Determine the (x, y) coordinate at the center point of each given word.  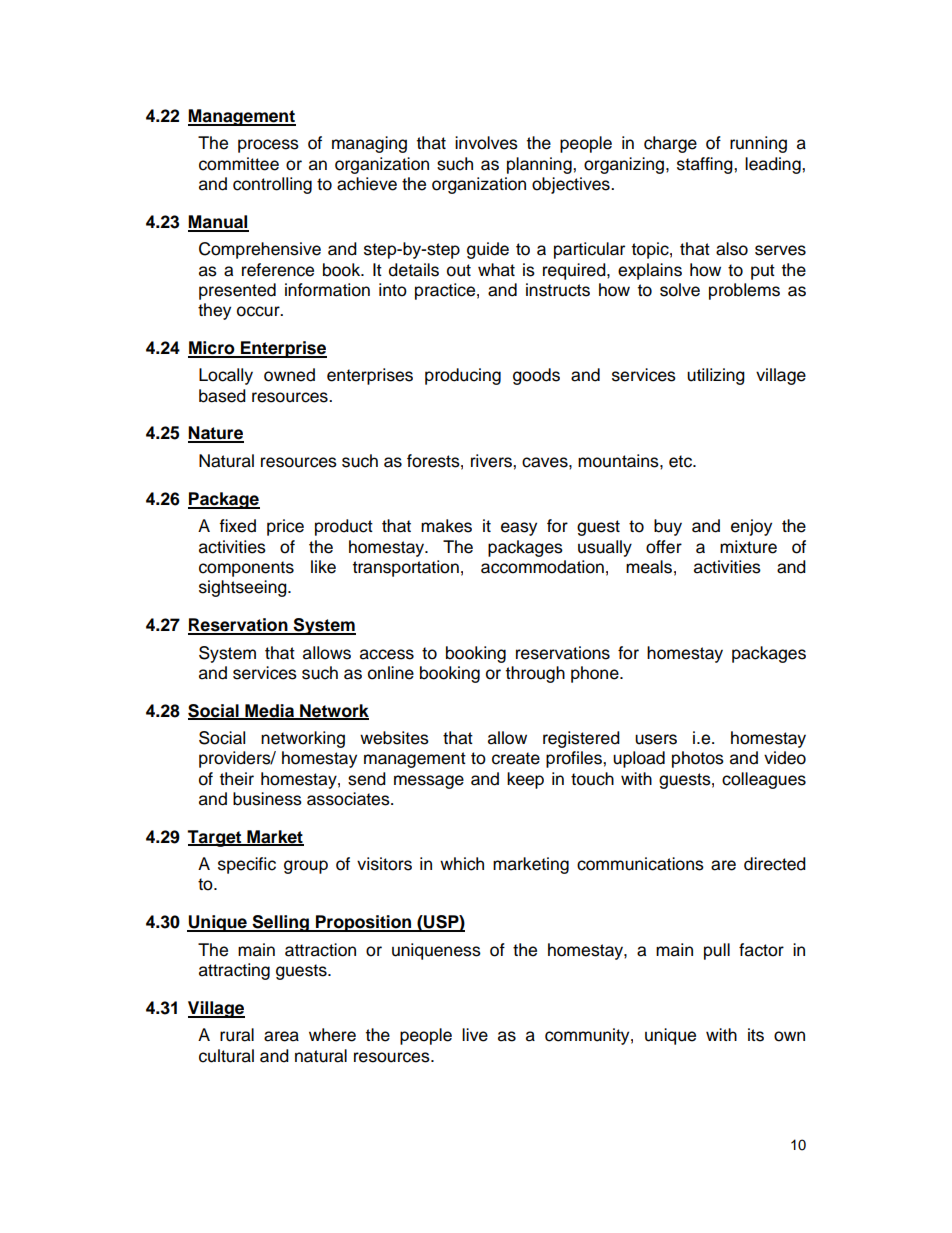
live (475, 1035)
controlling (272, 185)
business (267, 799)
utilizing (716, 376)
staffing (706, 165)
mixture (748, 547)
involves (486, 143)
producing (463, 376)
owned (289, 375)
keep (525, 780)
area (281, 1036)
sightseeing (244, 588)
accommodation (542, 567)
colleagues (764, 780)
